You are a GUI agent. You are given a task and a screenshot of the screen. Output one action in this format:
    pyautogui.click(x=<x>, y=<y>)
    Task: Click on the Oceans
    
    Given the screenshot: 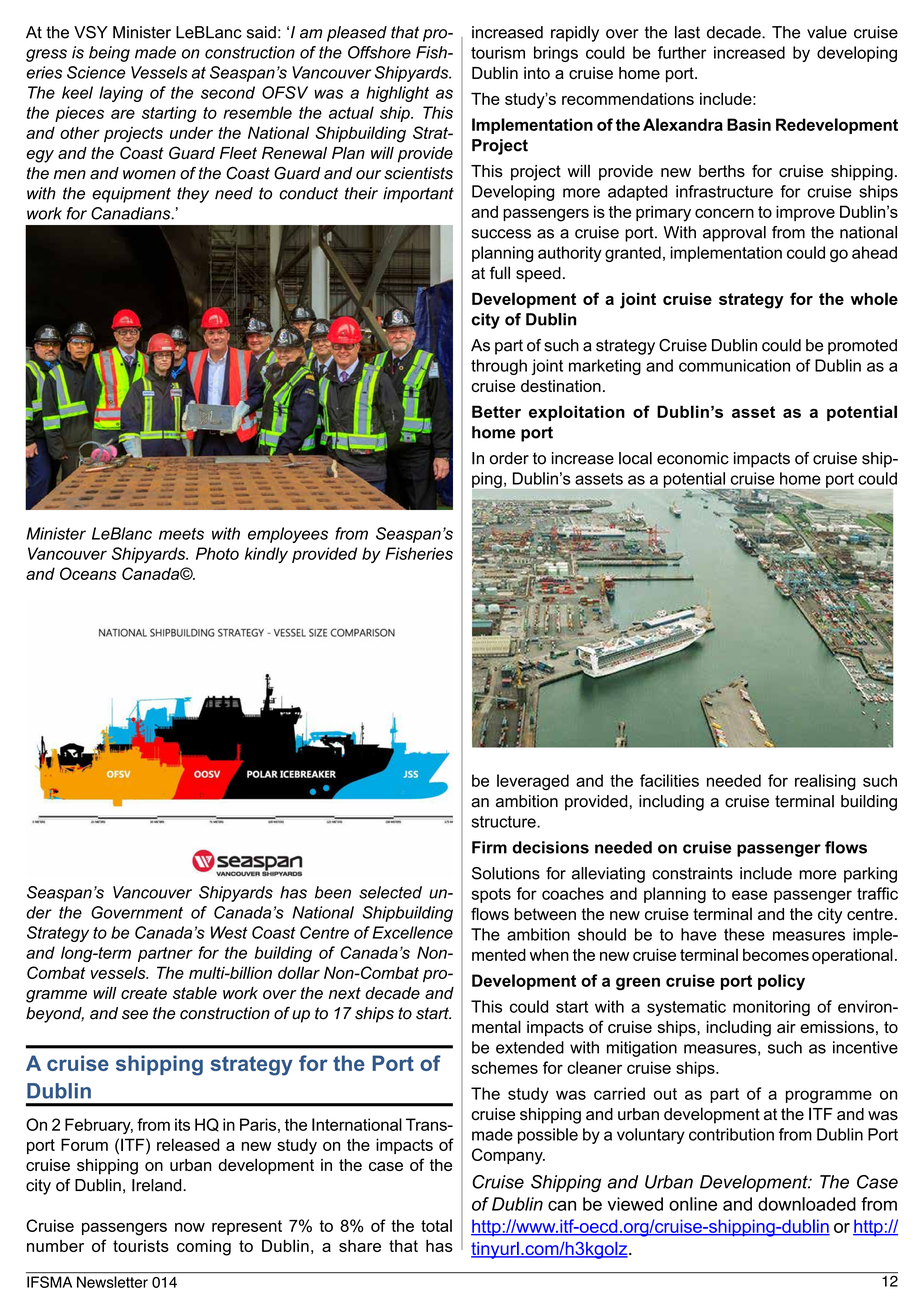 What is the action you would take?
    pyautogui.click(x=88, y=573)
